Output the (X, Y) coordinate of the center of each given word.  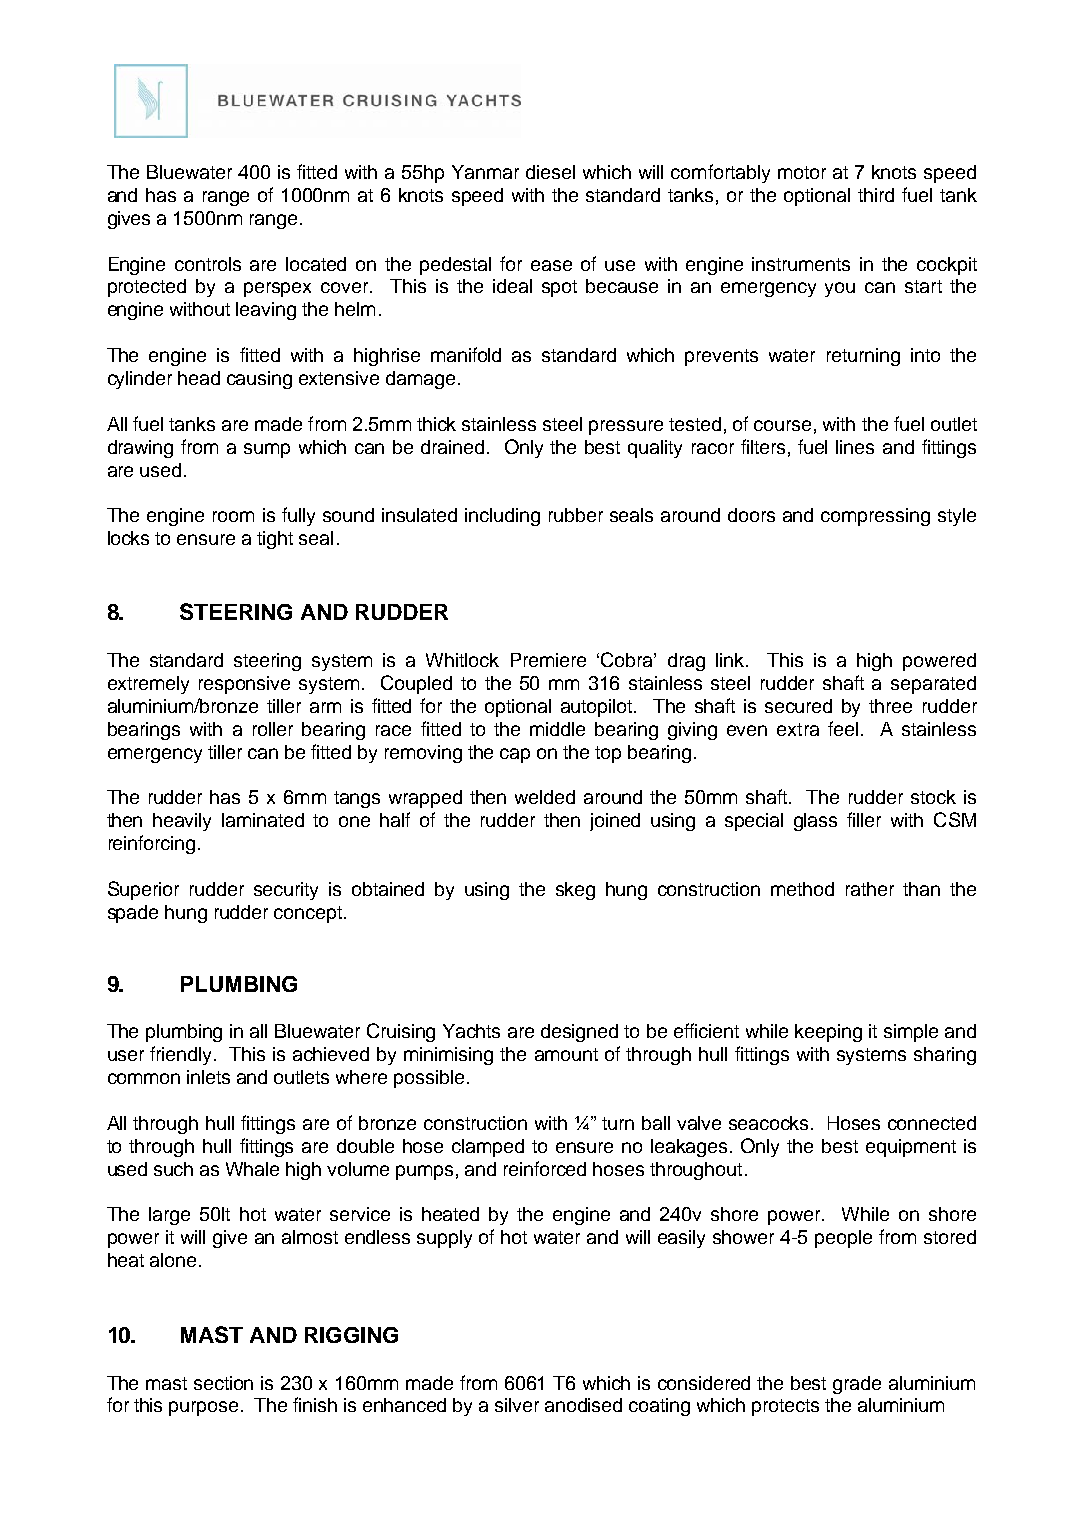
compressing (875, 517)
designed (579, 1033)
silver (517, 1405)
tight (275, 540)
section (223, 1383)
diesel (550, 172)
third (876, 195)
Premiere (548, 660)
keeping (828, 1033)
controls (208, 264)
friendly (182, 1055)
